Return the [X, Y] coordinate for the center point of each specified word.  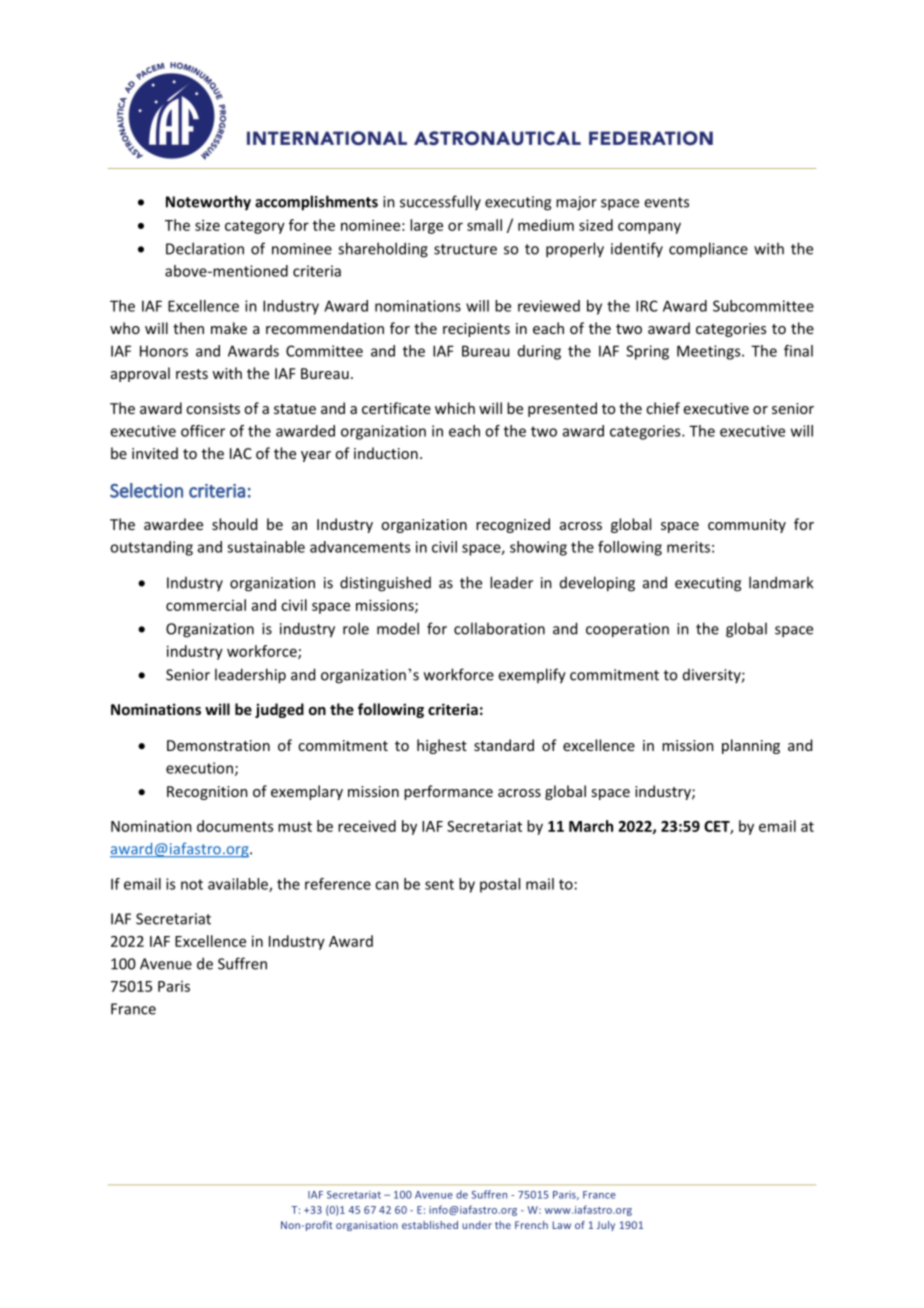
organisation [367, 1226]
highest [442, 746]
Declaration [205, 248]
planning [751, 746]
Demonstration [218, 745]
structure [465, 249]
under [477, 1225]
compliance [708, 250]
